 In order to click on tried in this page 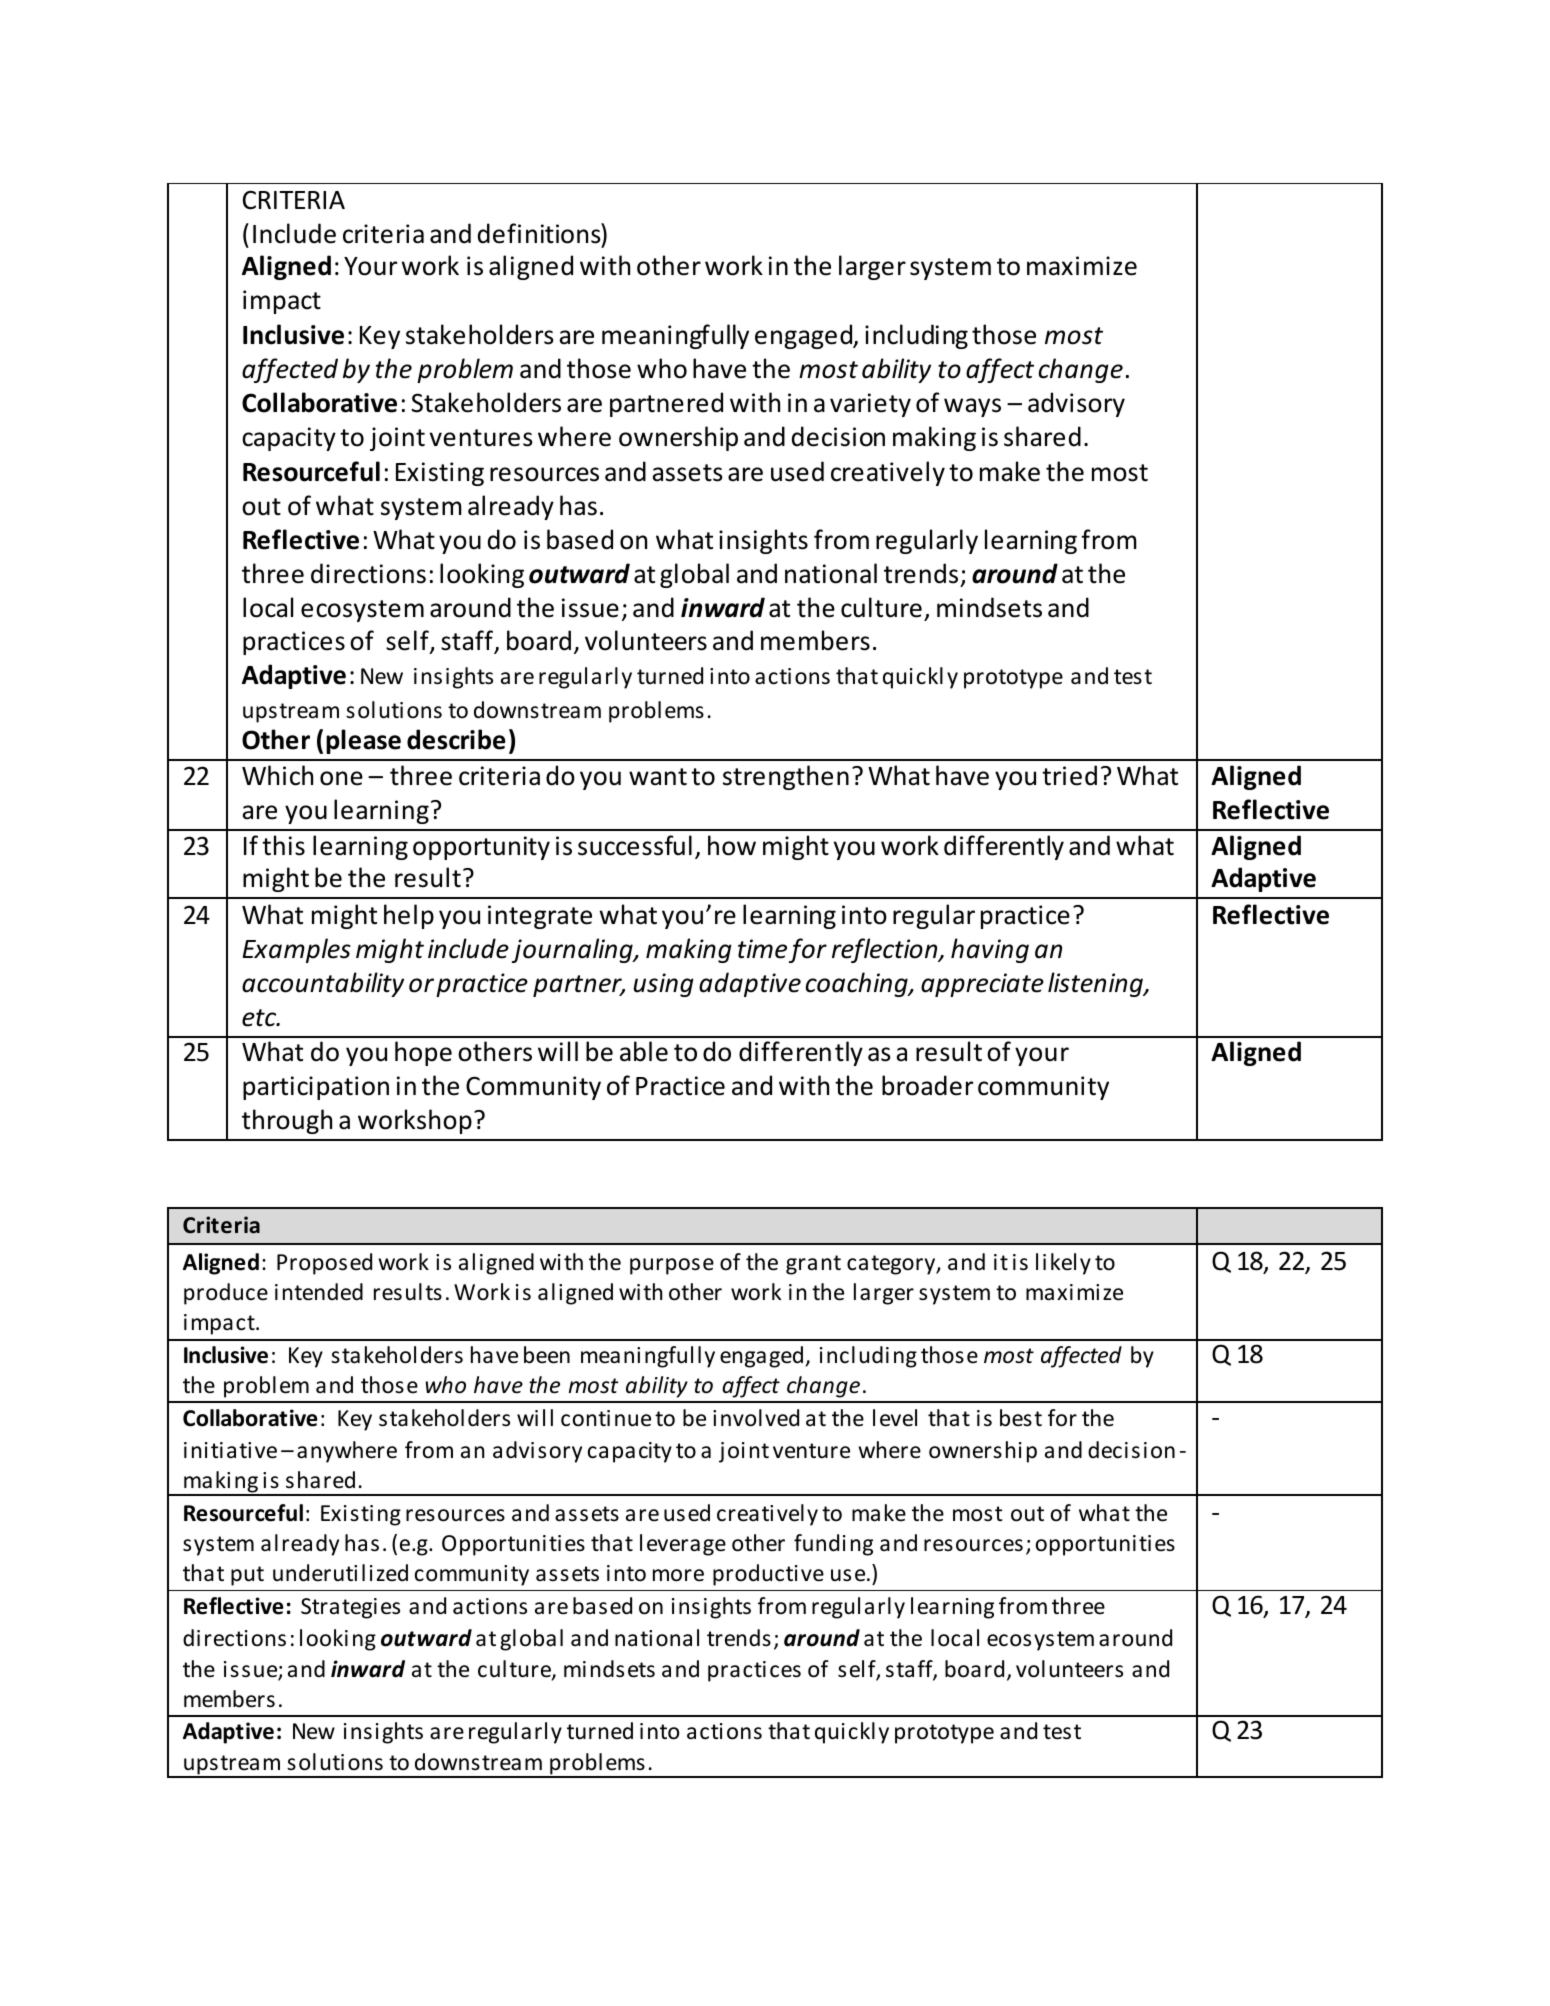, I will do `click(1069, 775)`.
